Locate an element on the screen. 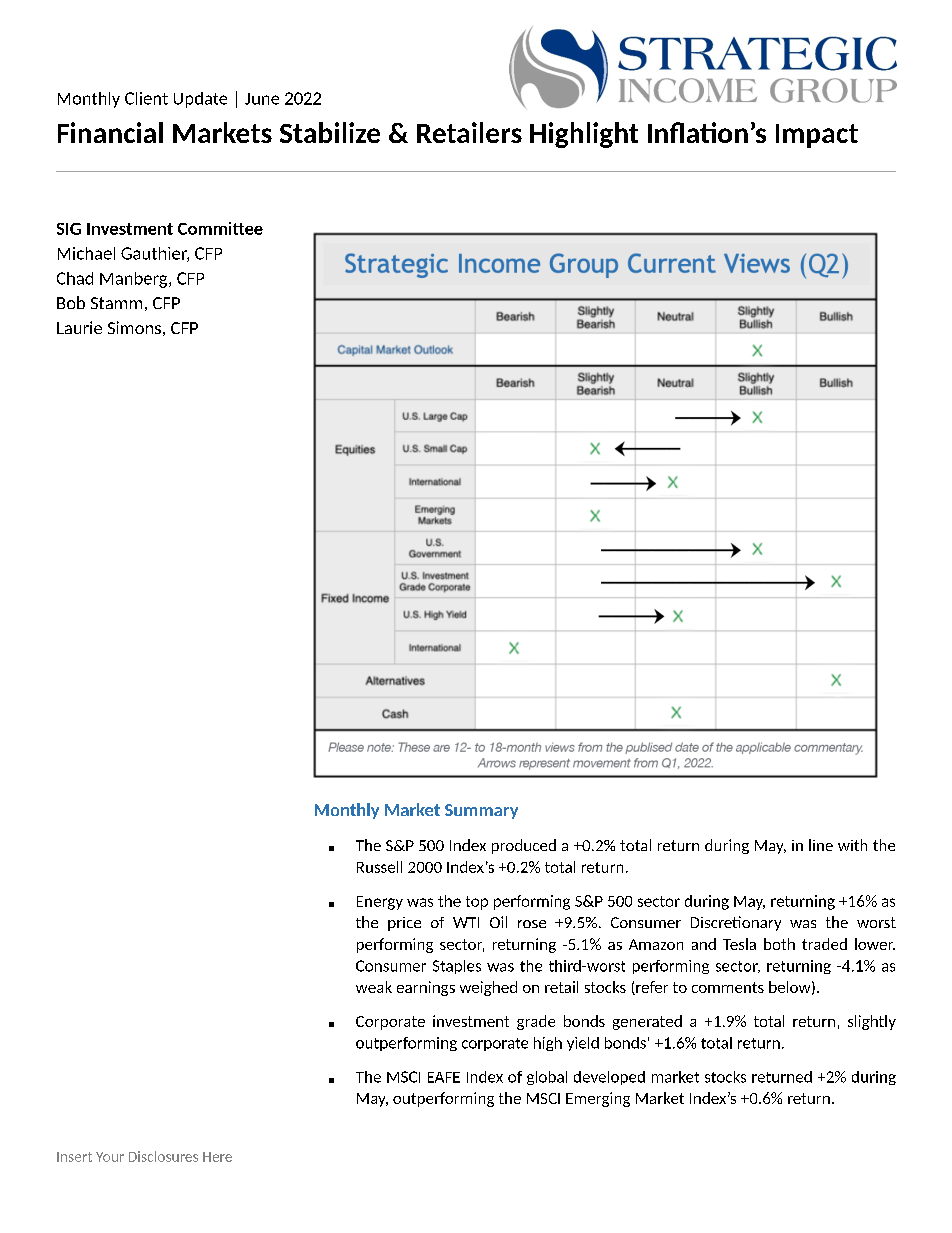  Disclosures is located at coordinates (163, 1156).
